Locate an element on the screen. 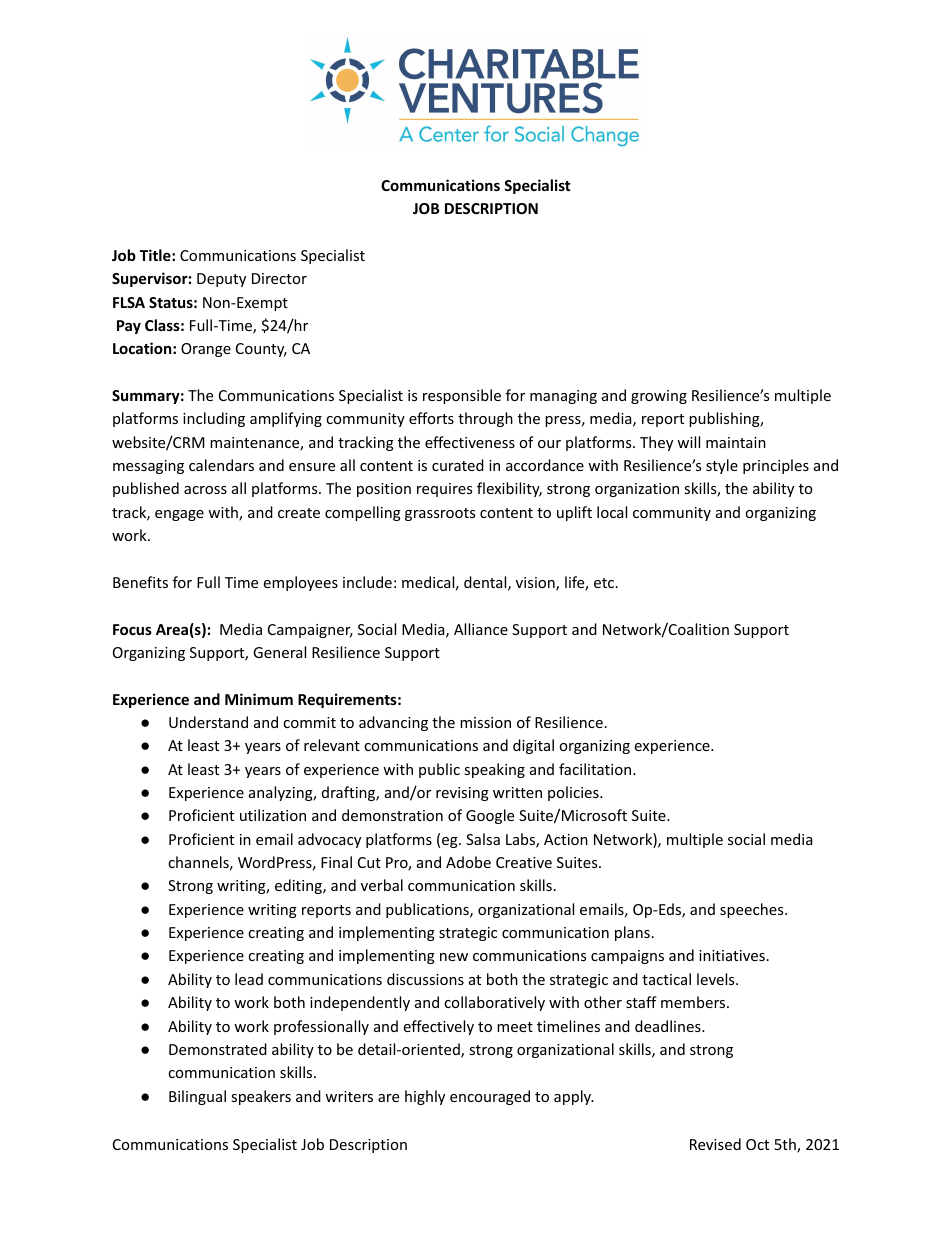 Image resolution: width=952 pixels, height=1233 pixels. highly is located at coordinates (425, 1097).
